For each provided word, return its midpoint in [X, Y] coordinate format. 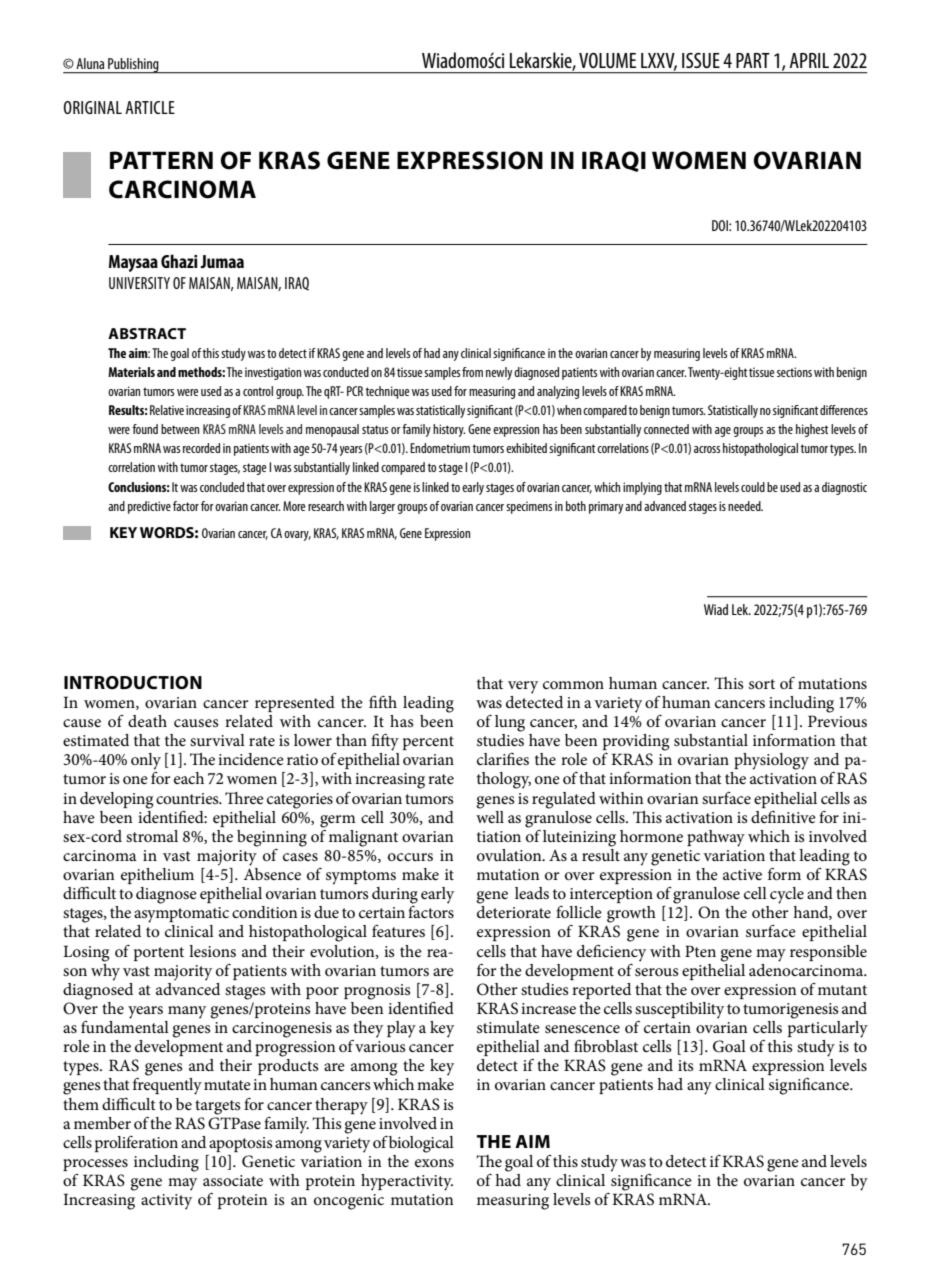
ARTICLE [150, 107]
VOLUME [607, 60]
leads [532, 893]
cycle [787, 895]
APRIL [809, 60]
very [523, 687]
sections [794, 372]
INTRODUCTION [133, 683]
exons [434, 1163]
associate [233, 1180]
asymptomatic [181, 915]
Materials [131, 372]
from [472, 372]
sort [762, 684]
